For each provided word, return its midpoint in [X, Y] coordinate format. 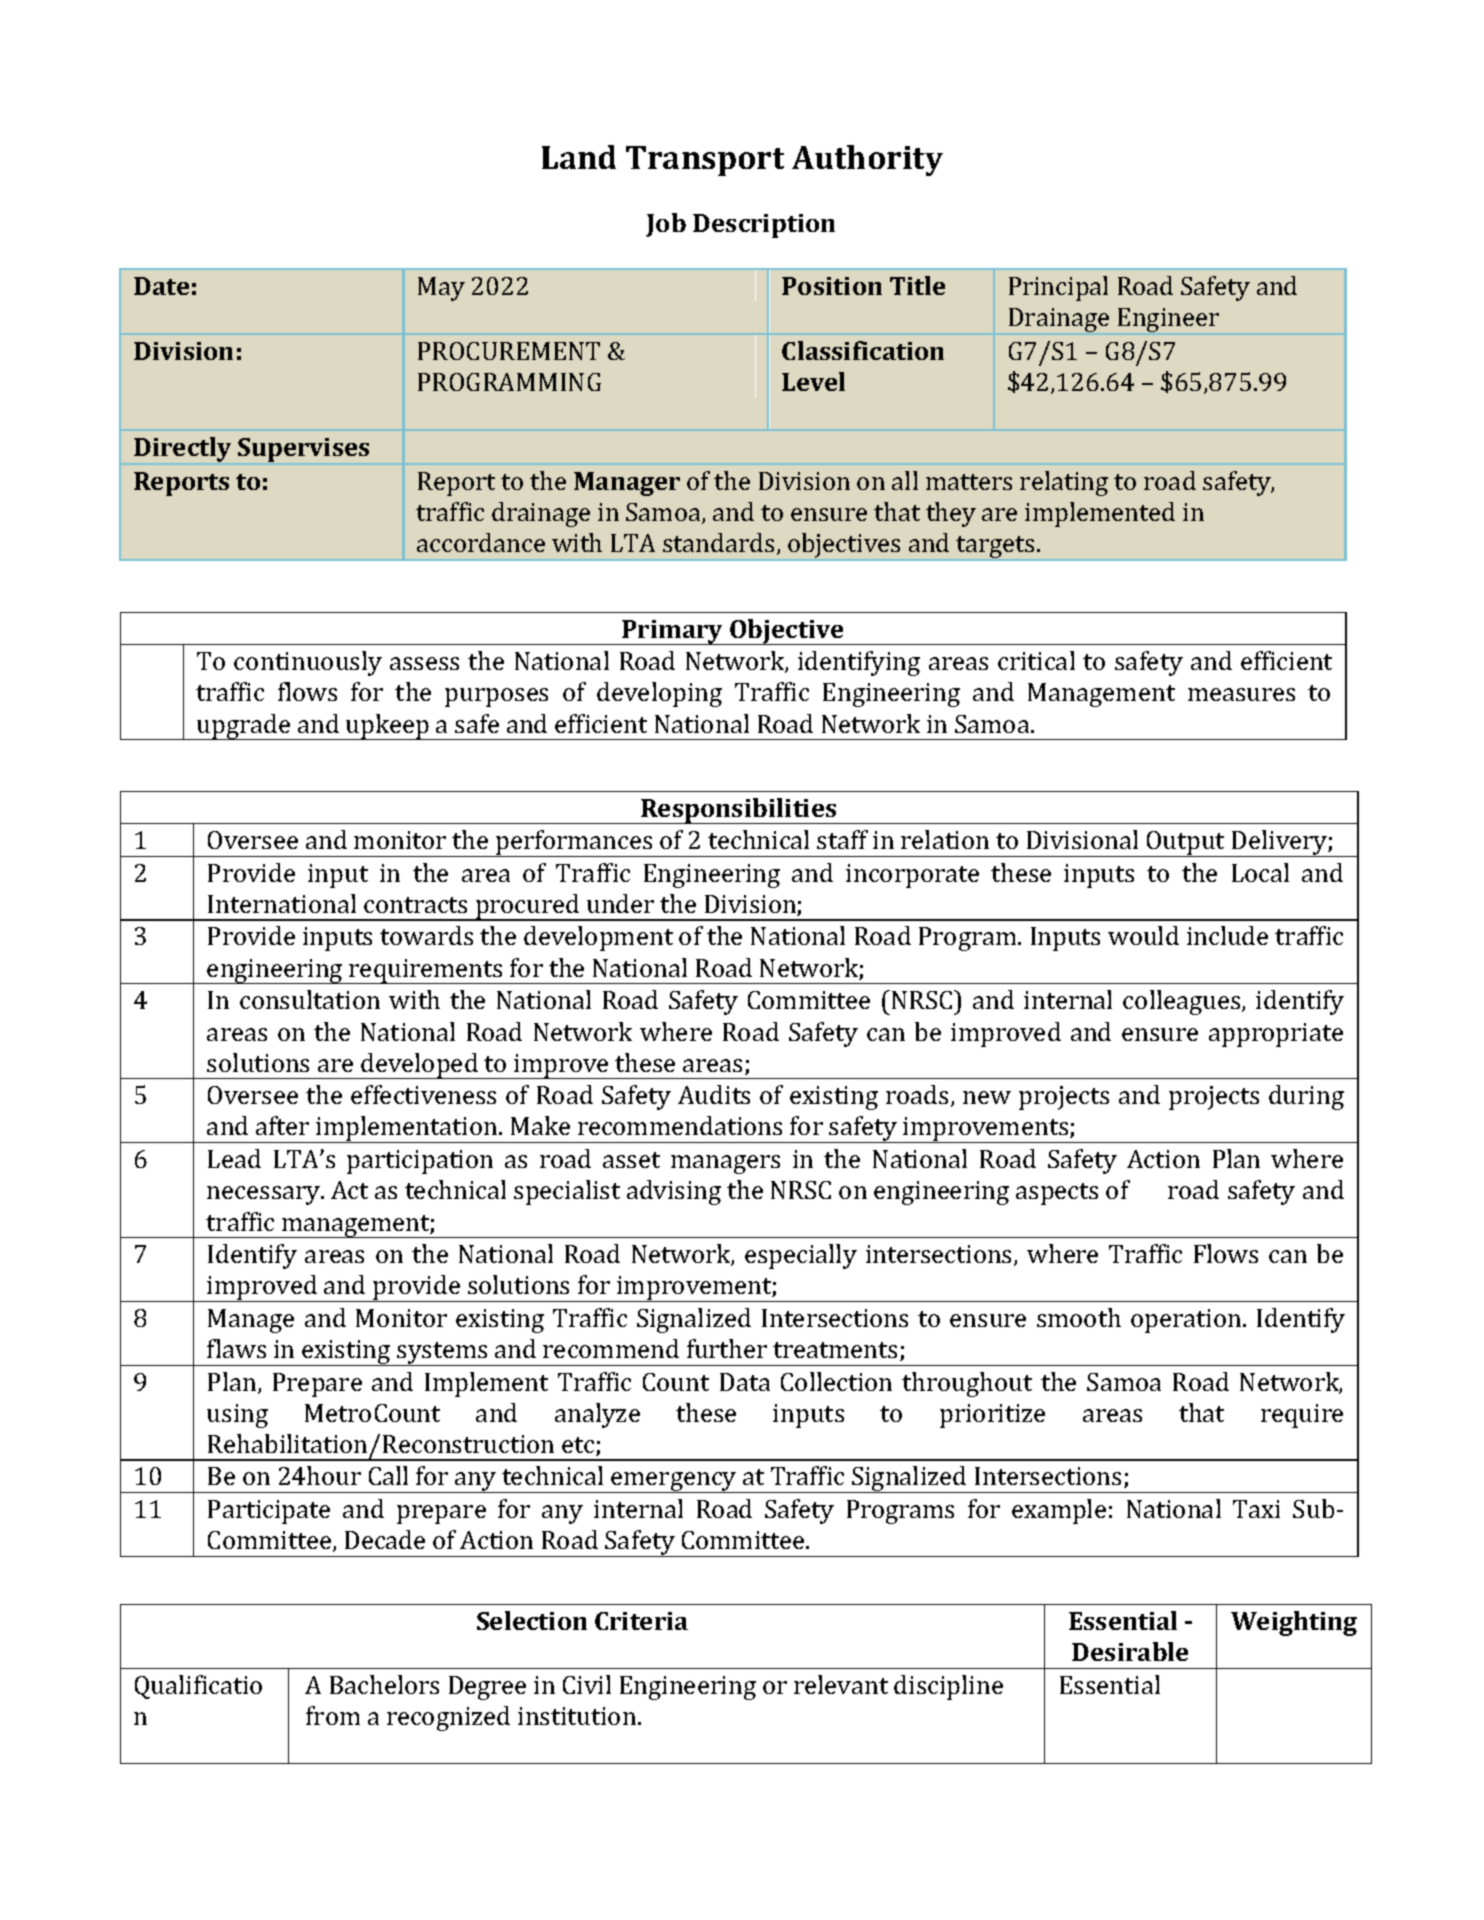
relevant [841, 1684]
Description [764, 226]
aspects [1057, 1194]
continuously [308, 663]
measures [1241, 694]
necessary [265, 1195]
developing [659, 694]
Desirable [1130, 1651]
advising [674, 1192]
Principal [1058, 288]
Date [161, 286]
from [333, 1715]
